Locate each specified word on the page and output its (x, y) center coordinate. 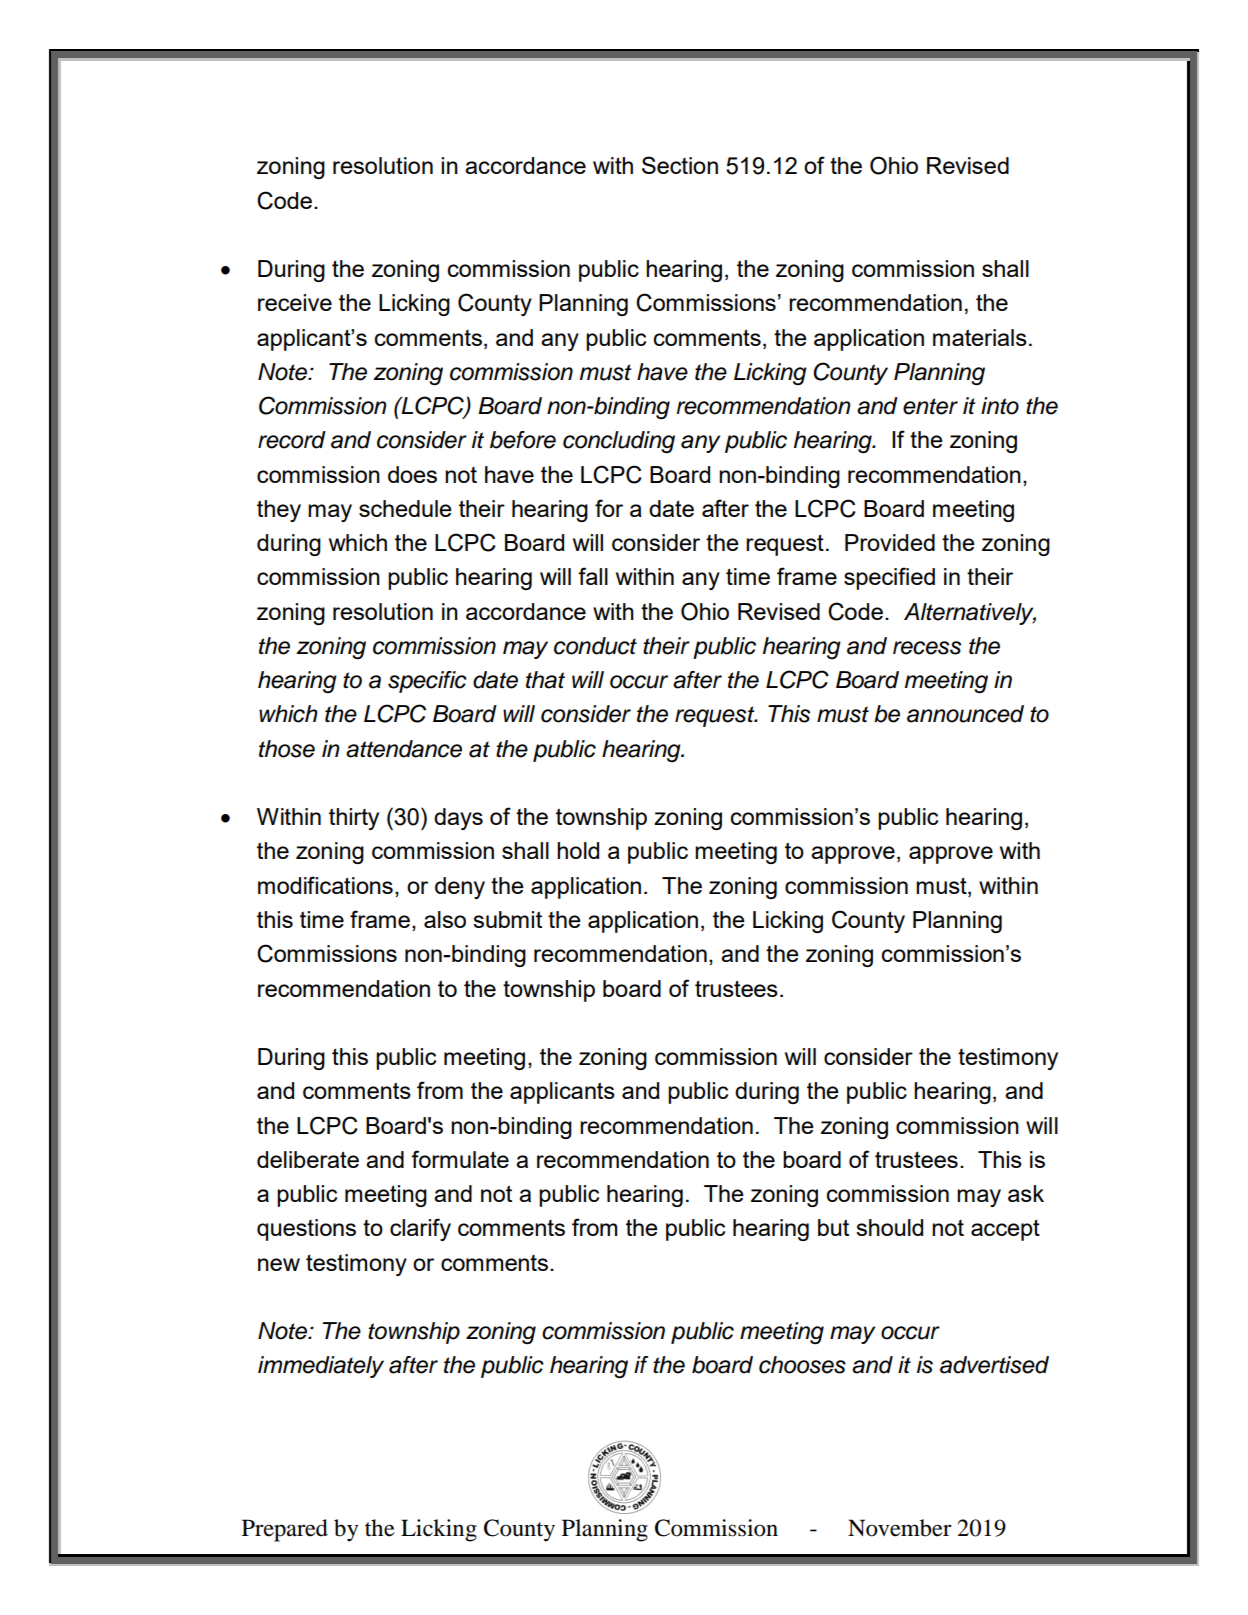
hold (578, 850)
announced (965, 714)
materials (980, 337)
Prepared (285, 1530)
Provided (890, 542)
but (833, 1227)
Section (680, 165)
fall (593, 576)
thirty (354, 819)
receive (295, 302)
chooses (802, 1365)
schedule (405, 508)
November (900, 1528)
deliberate (308, 1159)
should (889, 1227)
